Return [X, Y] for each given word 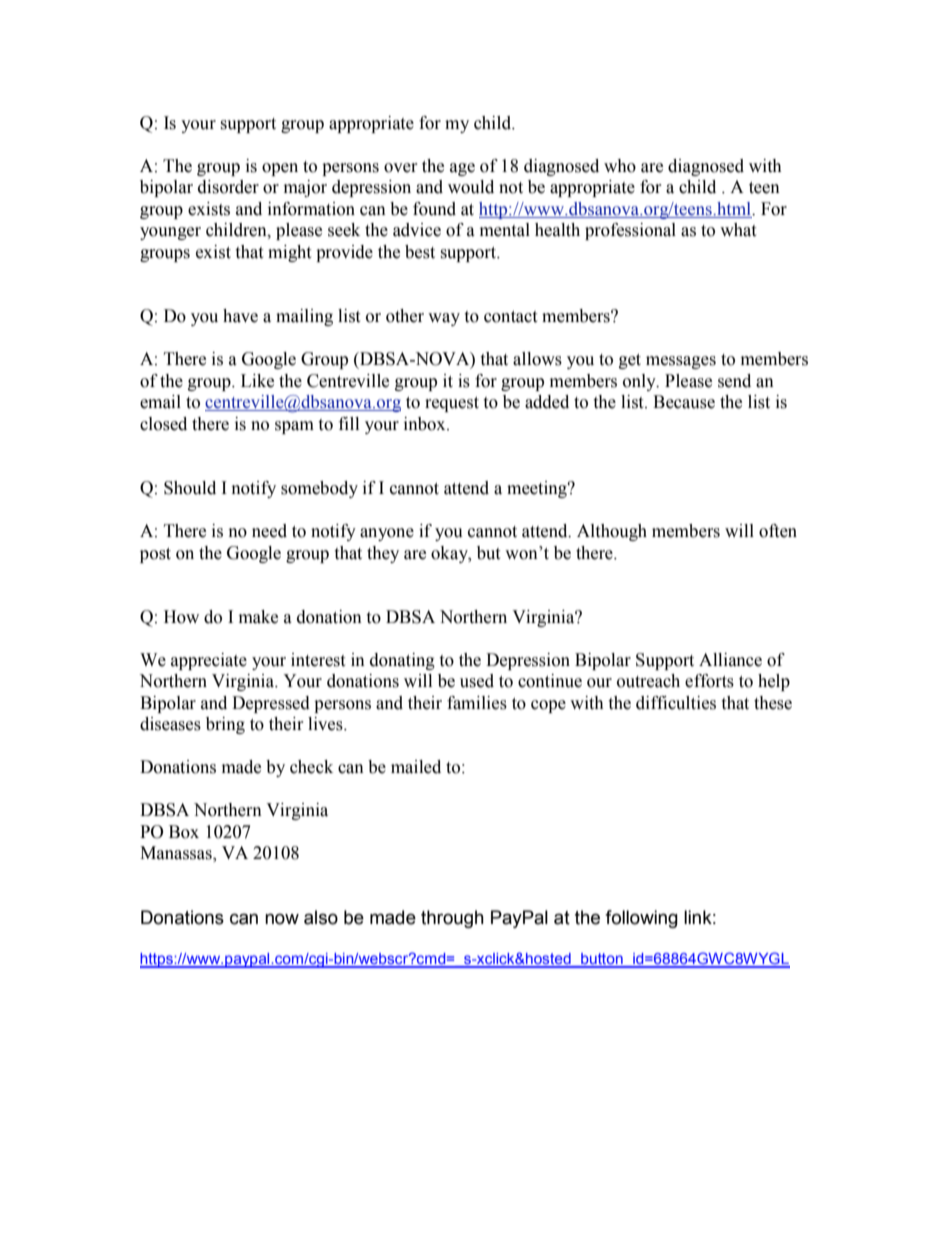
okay [450, 554]
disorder [228, 187]
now [282, 919]
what [738, 230]
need [269, 531]
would [471, 187]
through [452, 919]
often [778, 531]
